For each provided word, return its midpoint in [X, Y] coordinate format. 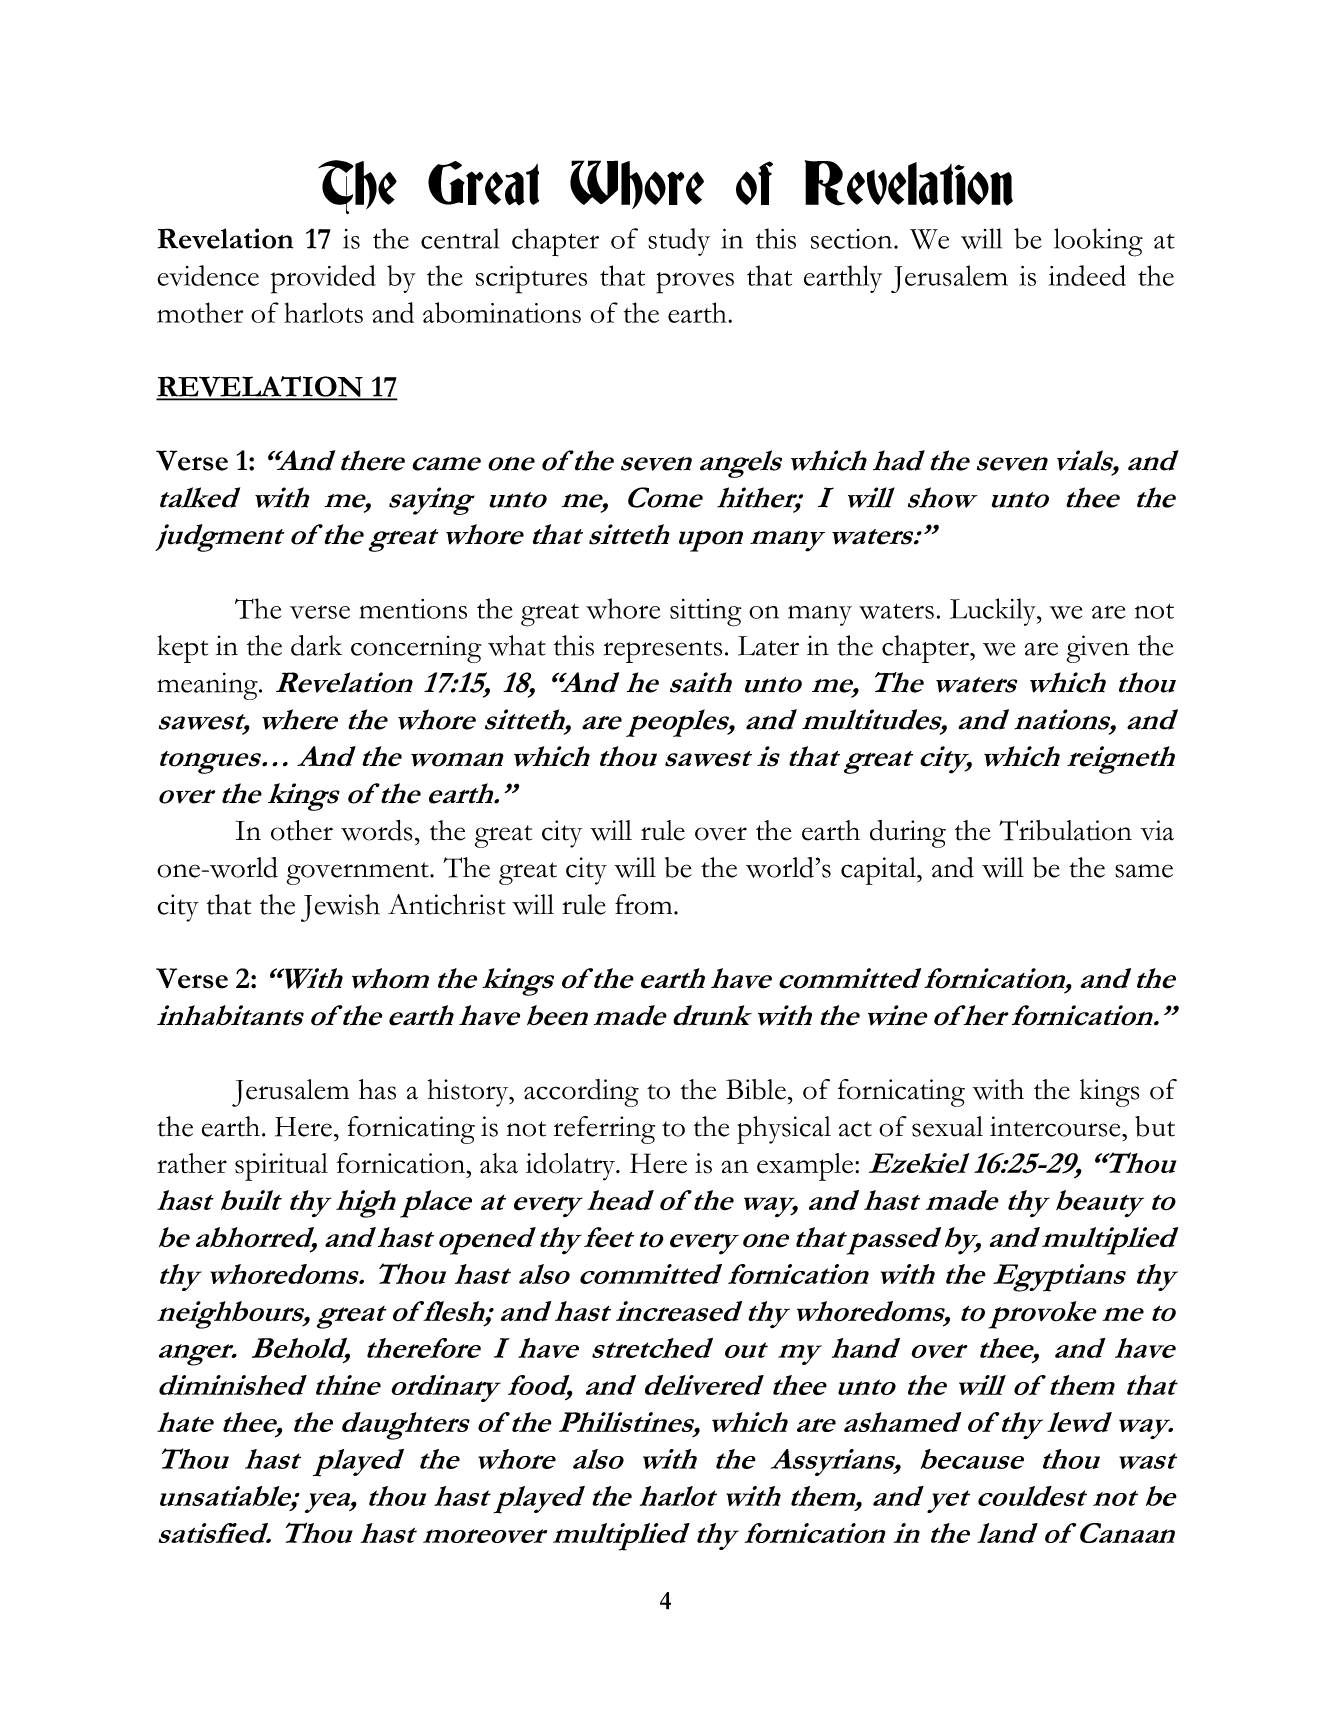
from [645, 904]
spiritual [281, 1167]
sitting [706, 613]
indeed [1087, 275]
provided [323, 279]
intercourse [1056, 1126]
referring [604, 1130]
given [1097, 649]
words [377, 830]
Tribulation [1065, 830]
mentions [413, 609]
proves [695, 283]
